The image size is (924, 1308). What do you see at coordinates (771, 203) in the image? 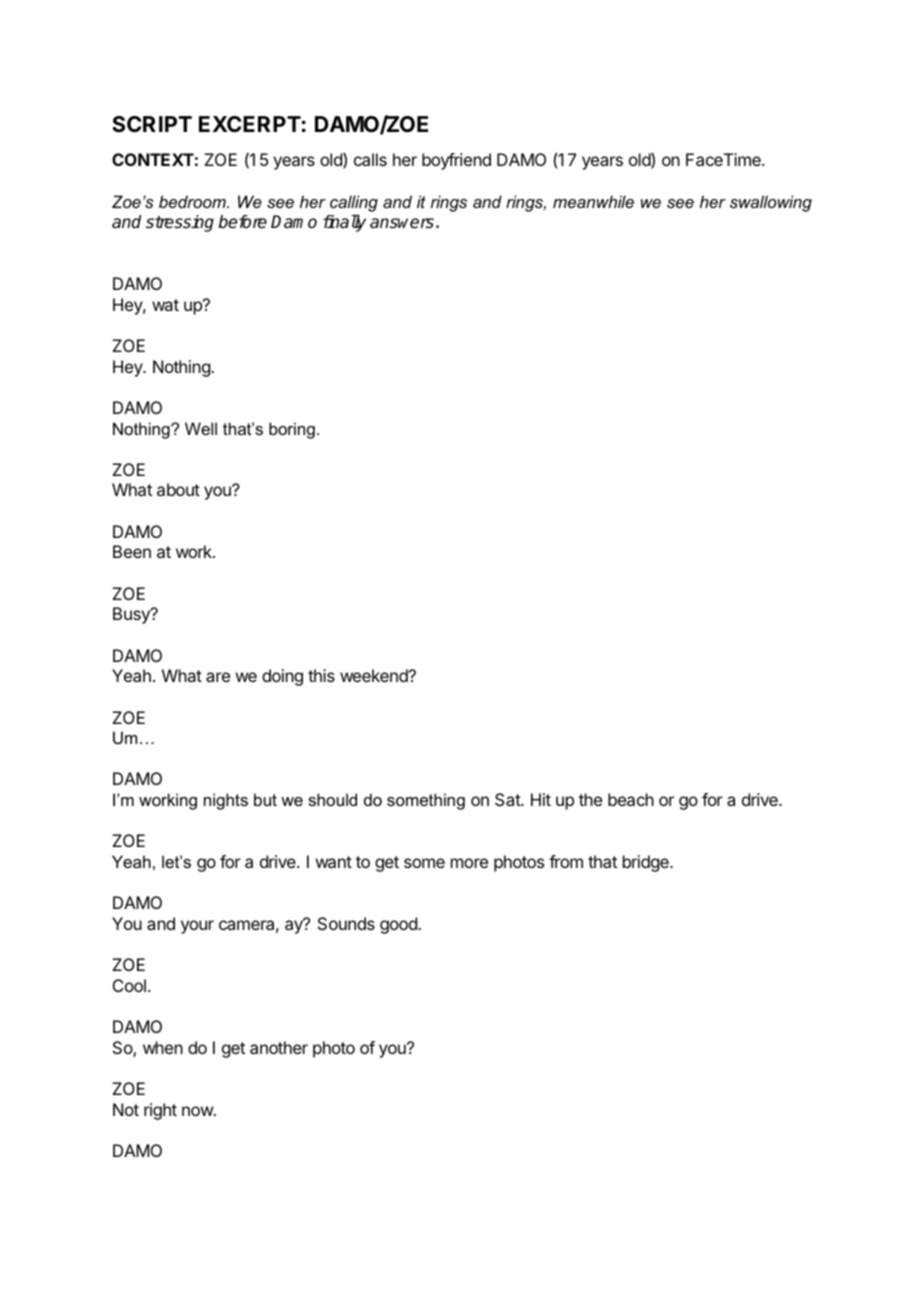
I see `swallowing` at bounding box center [771, 203].
